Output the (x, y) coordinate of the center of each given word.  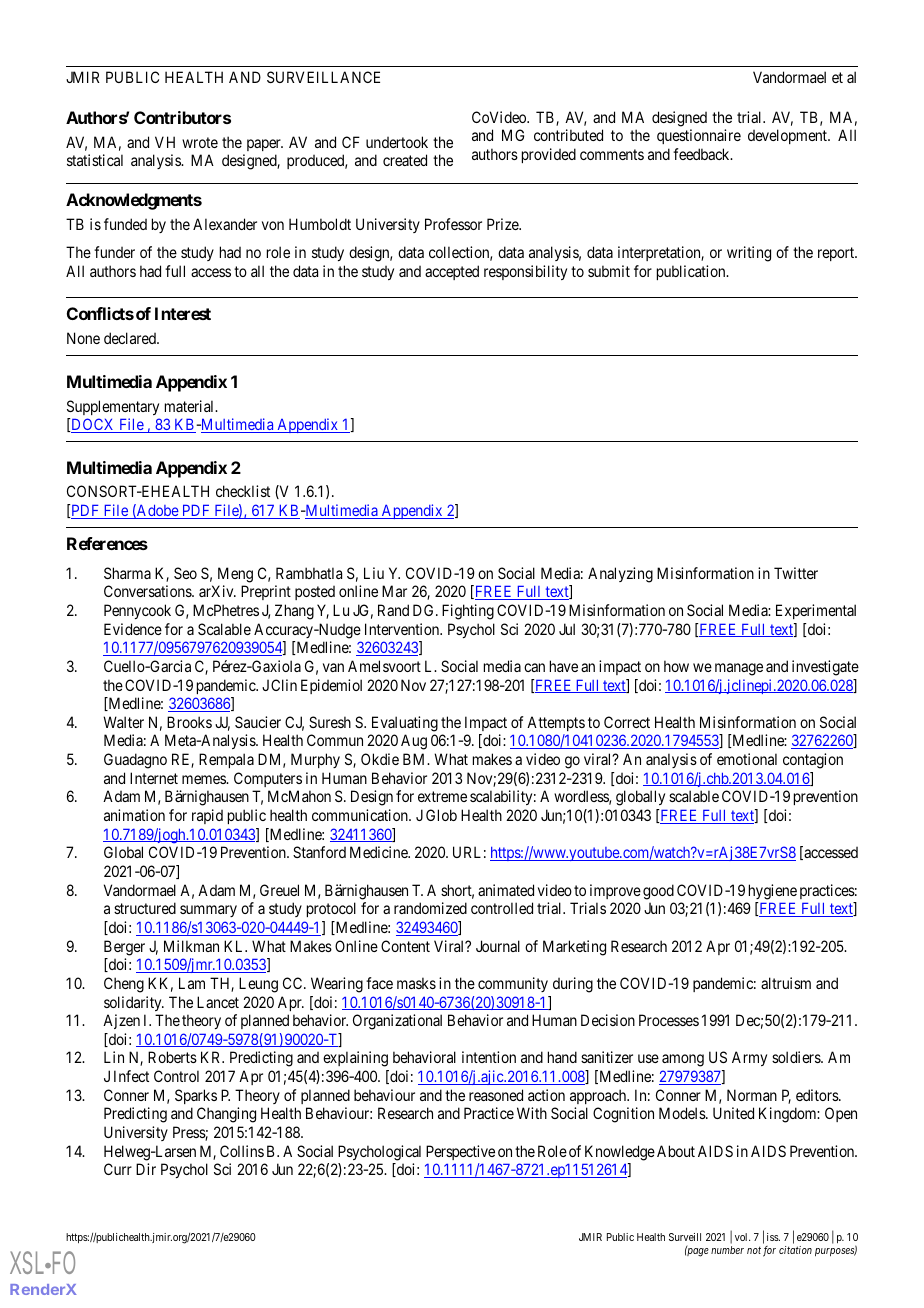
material (191, 406)
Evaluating (405, 724)
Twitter (796, 573)
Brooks (189, 722)
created (405, 160)
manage (739, 669)
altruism (786, 983)
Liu (374, 573)
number (727, 1250)
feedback (702, 154)
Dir (146, 1169)
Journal (498, 946)
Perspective (460, 1152)
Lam (192, 983)
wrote (200, 142)
